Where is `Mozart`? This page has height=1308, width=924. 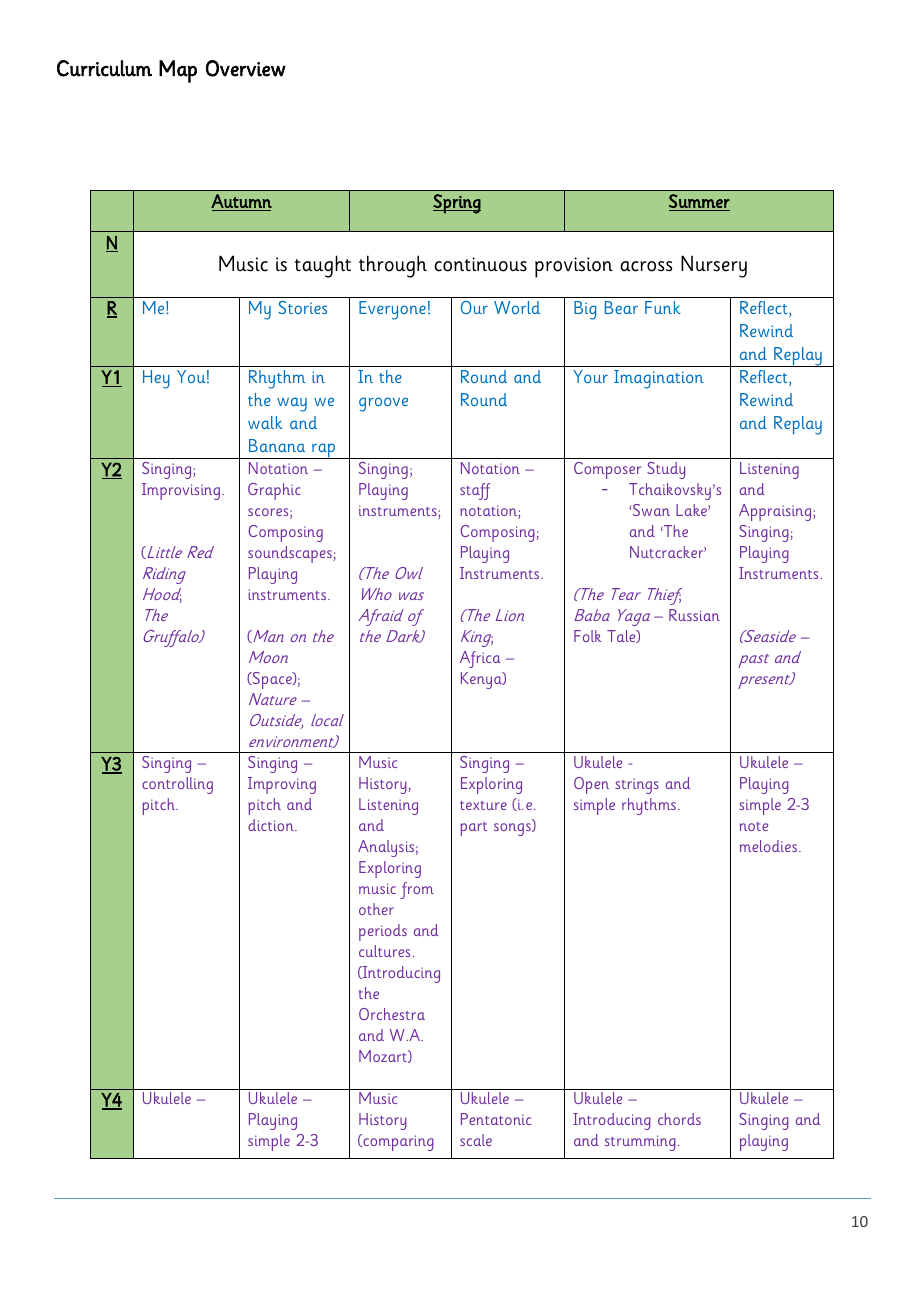
Mozart is located at coordinates (384, 1056).
